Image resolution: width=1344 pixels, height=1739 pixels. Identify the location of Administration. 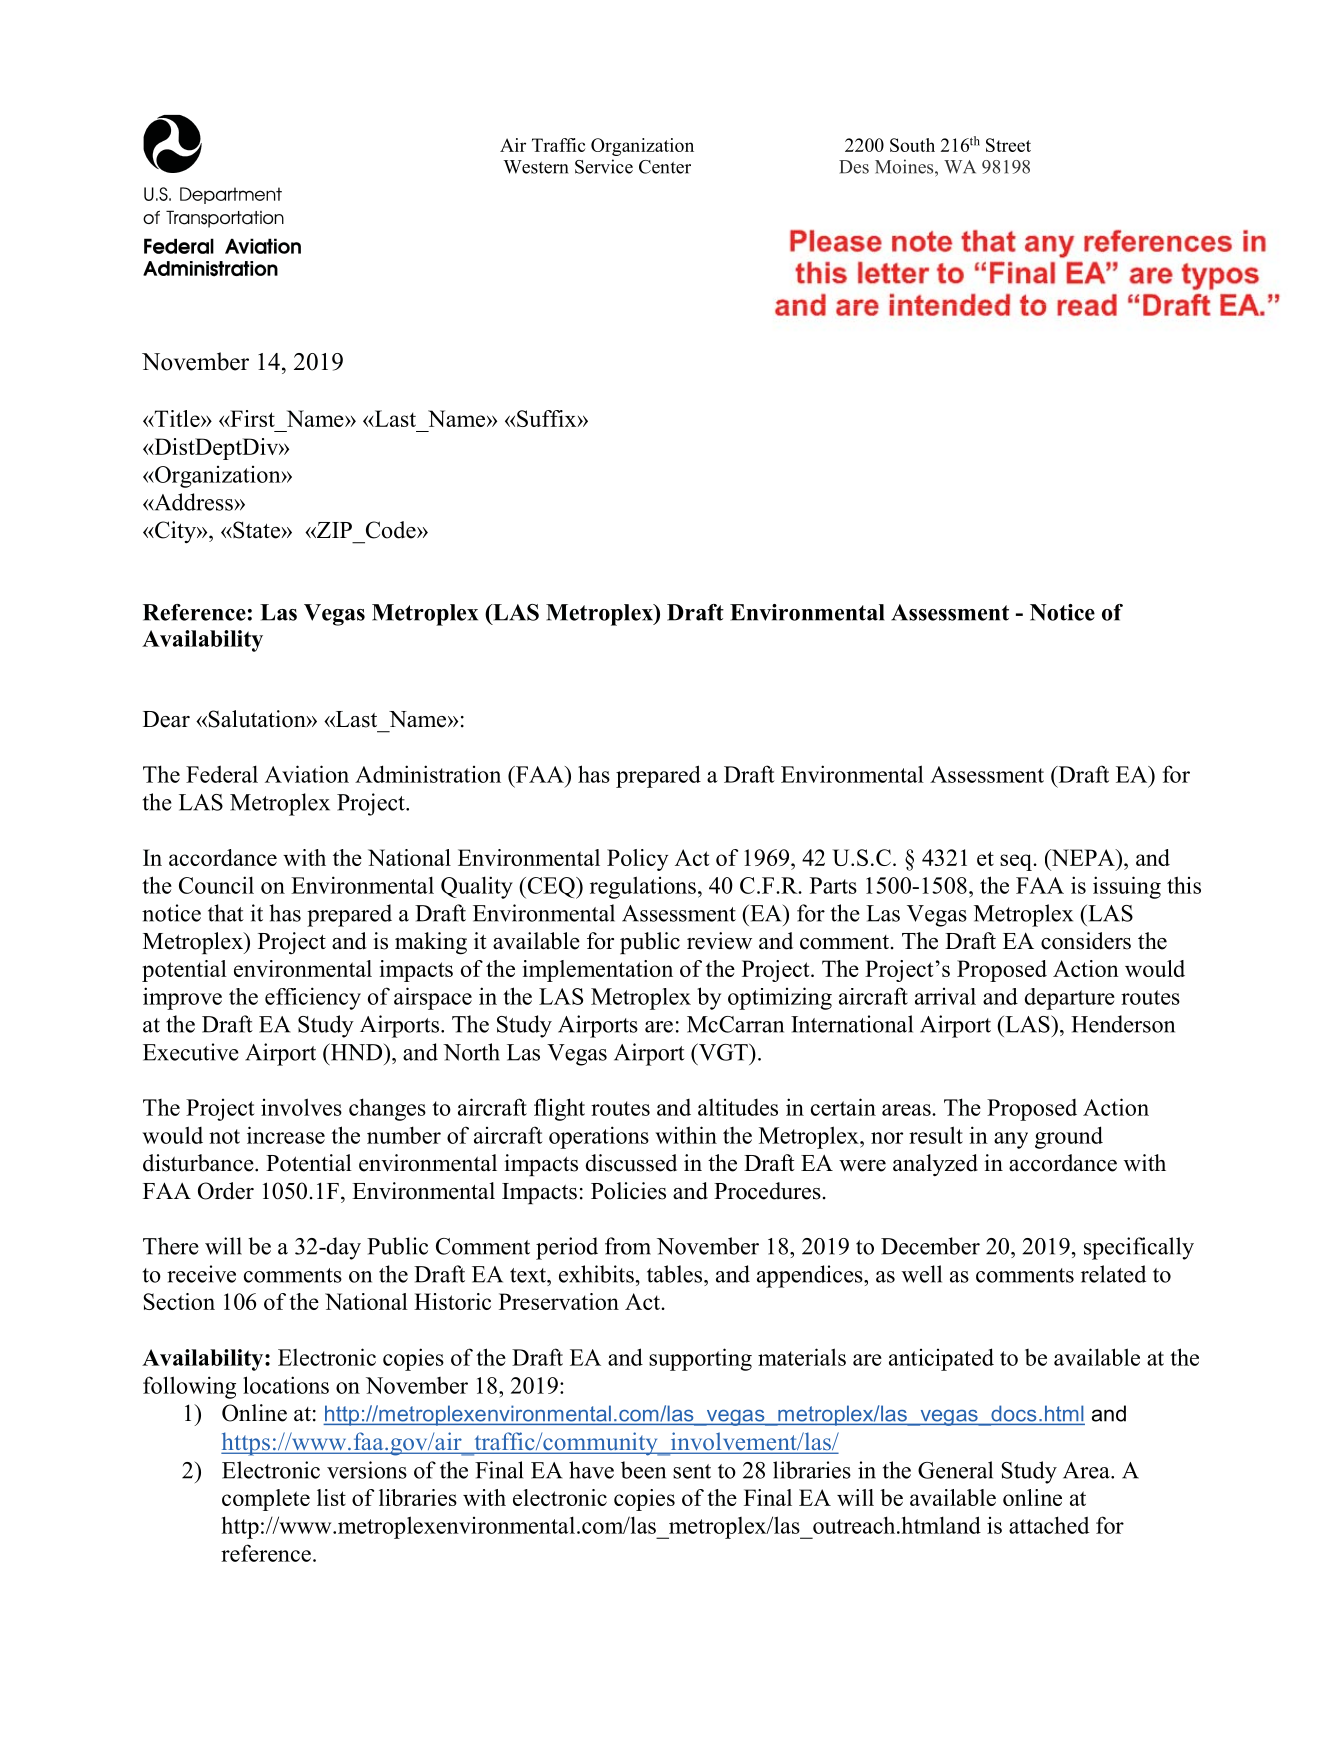
(428, 774).
